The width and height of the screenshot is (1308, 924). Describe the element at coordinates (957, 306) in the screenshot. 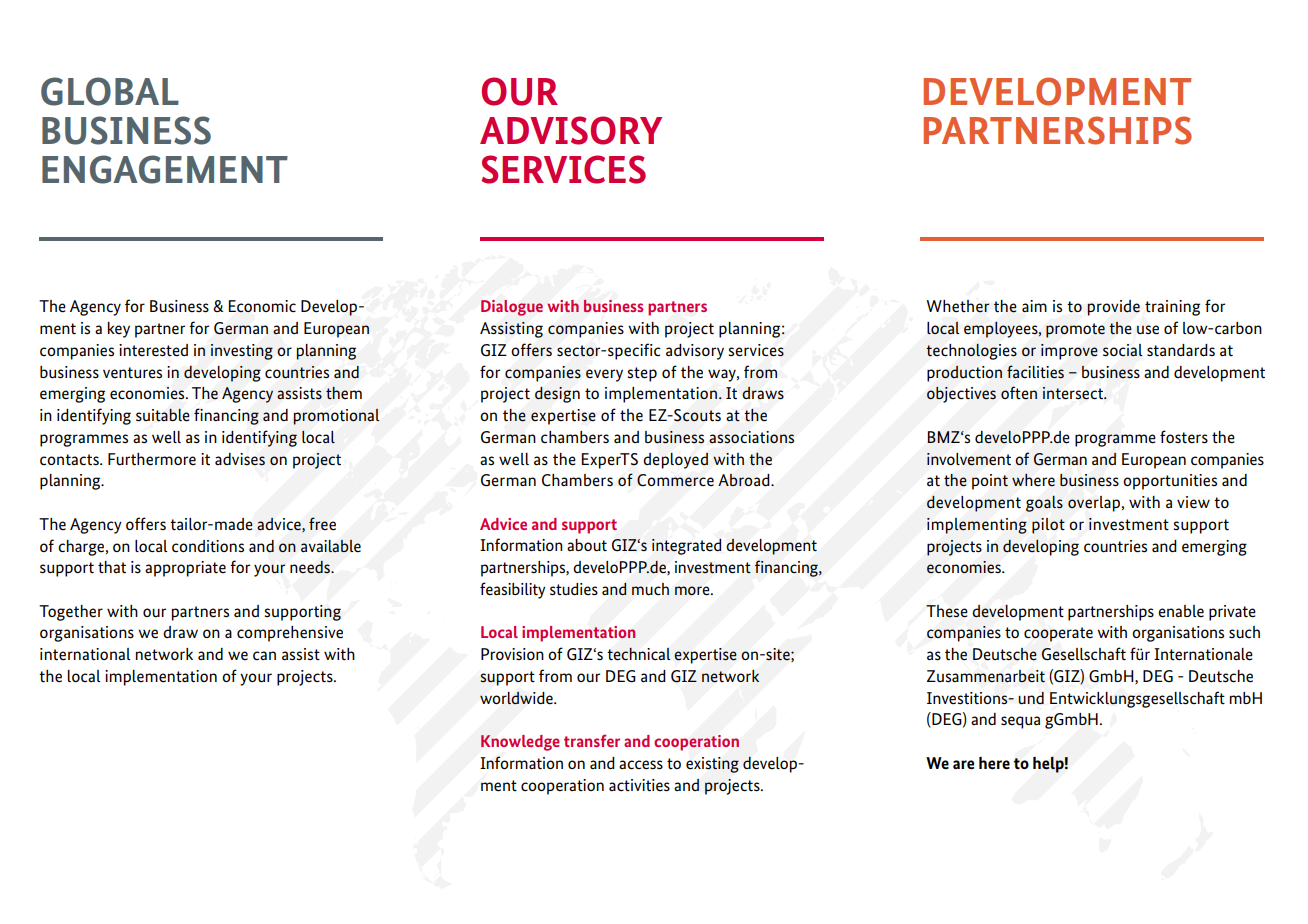

I see `Whether` at that location.
